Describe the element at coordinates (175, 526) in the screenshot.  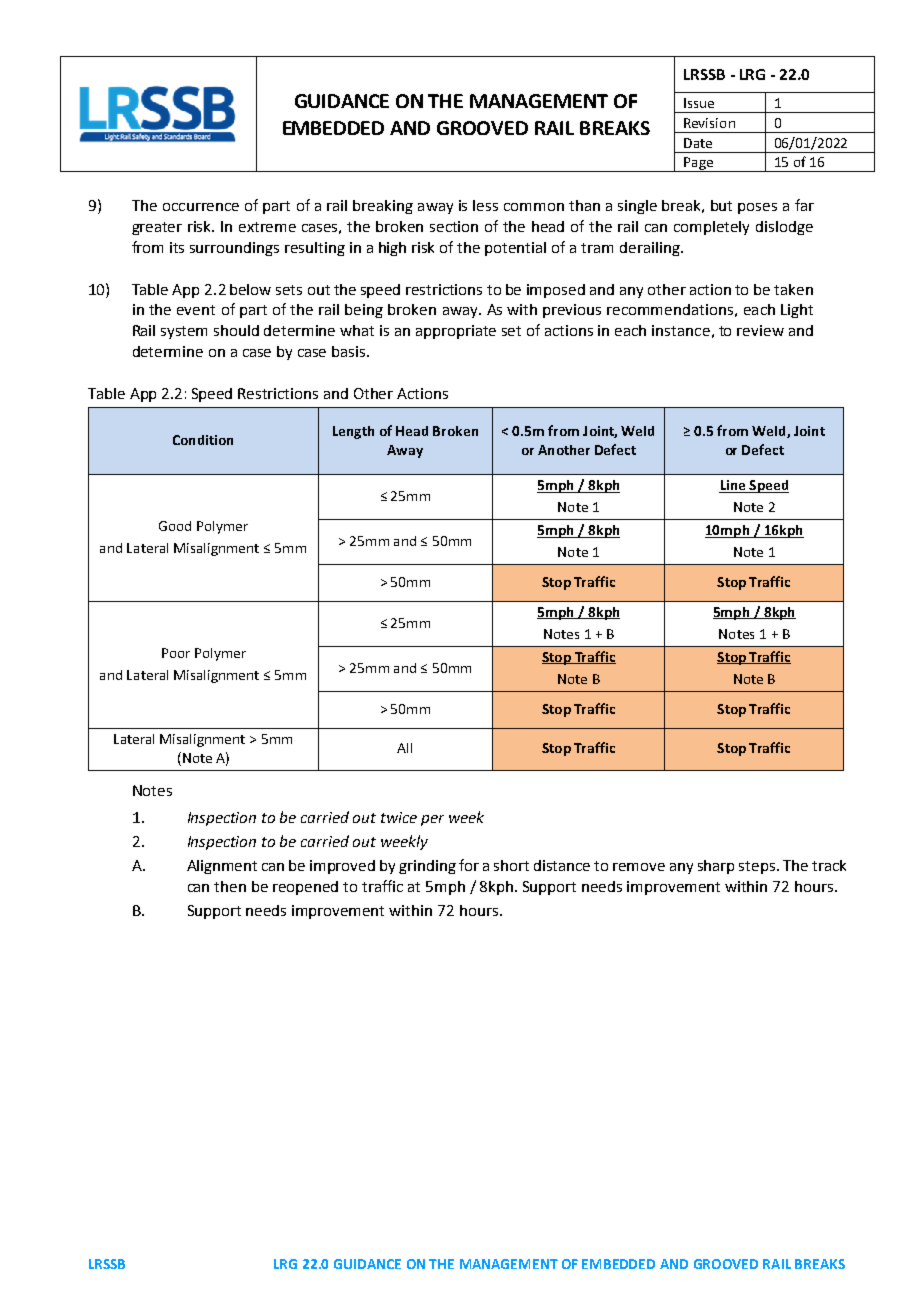
I see `Good` at that location.
